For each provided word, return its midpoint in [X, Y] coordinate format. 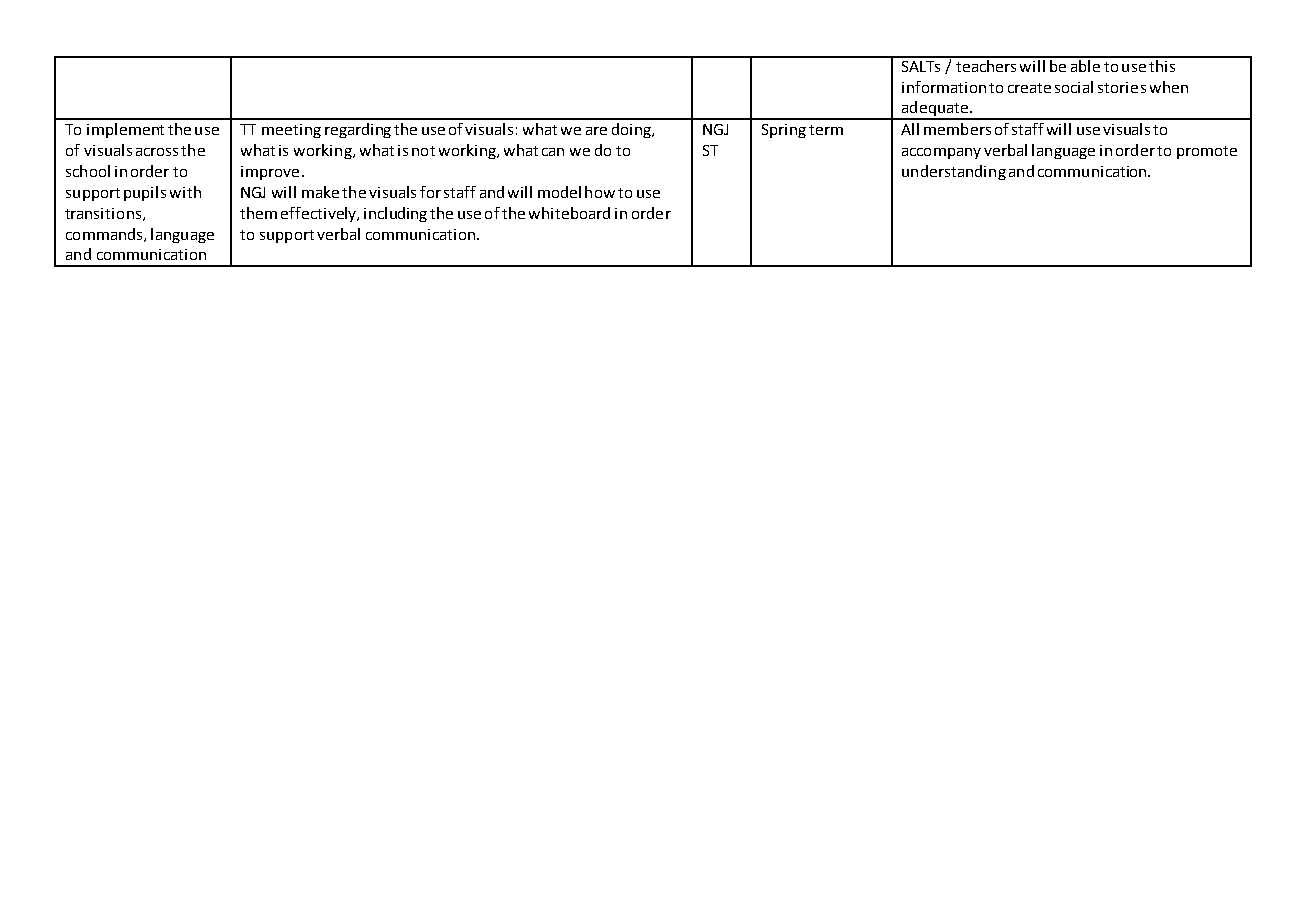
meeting [291, 131]
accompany [941, 153]
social [1074, 87]
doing [633, 130]
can [553, 152]
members [957, 129]
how [600, 192]
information [944, 87]
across [157, 152]
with [185, 192]
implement [125, 130]
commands [105, 235]
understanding [954, 172]
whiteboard [569, 213]
